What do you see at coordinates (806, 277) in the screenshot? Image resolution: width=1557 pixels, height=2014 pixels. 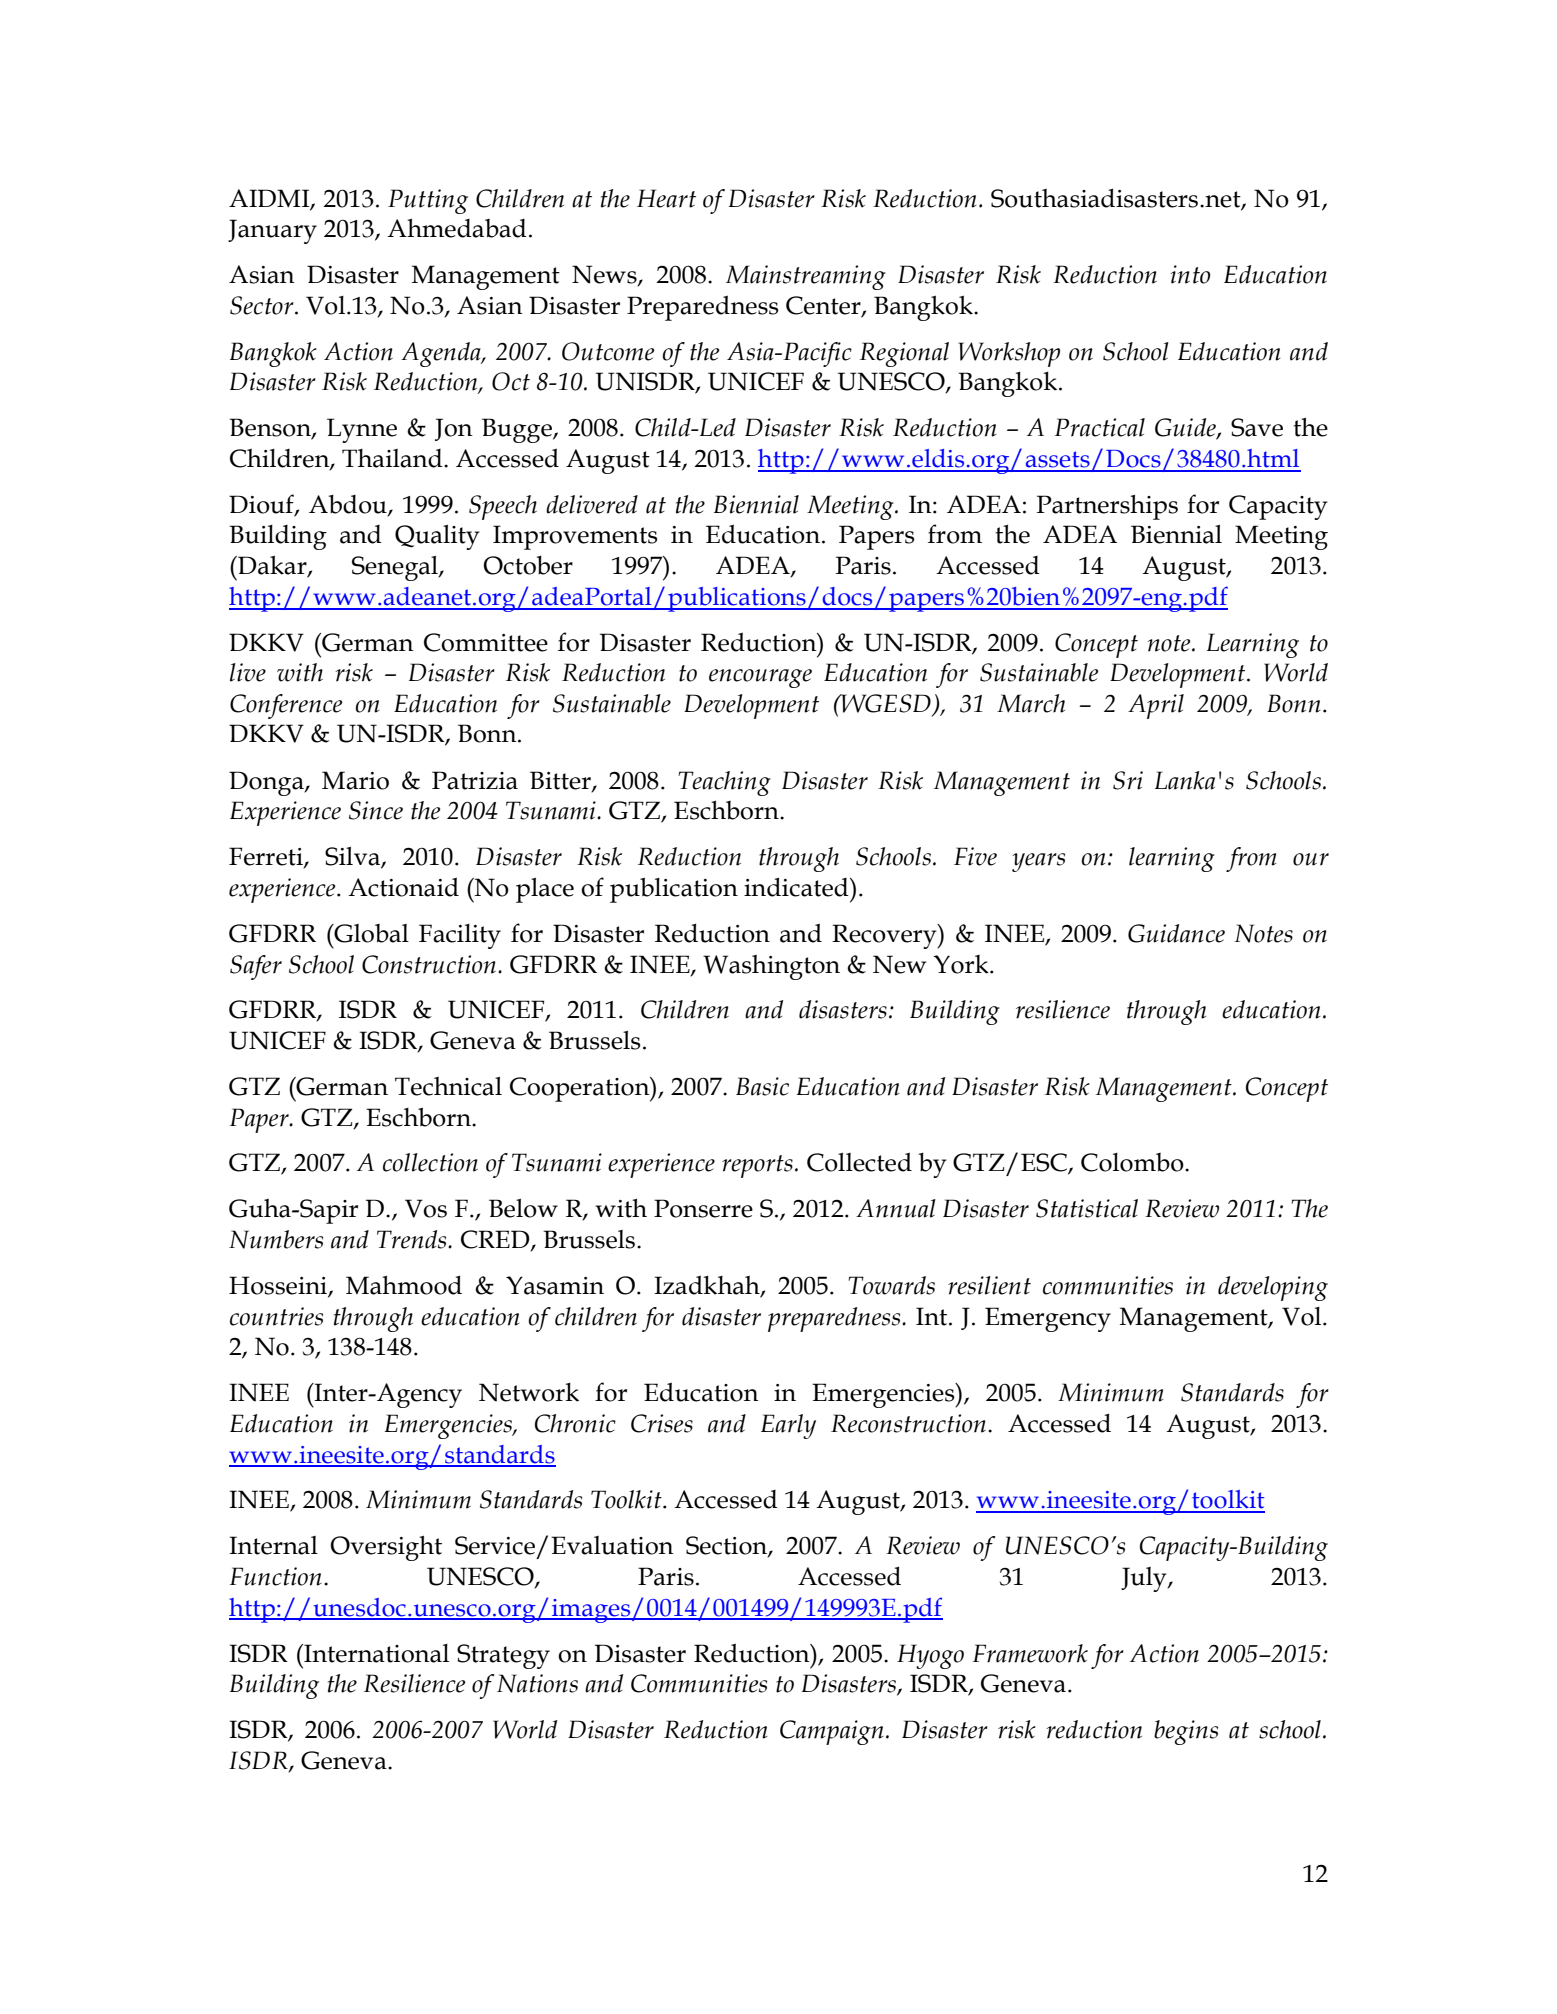 I see `Mainstreaming` at bounding box center [806, 277].
